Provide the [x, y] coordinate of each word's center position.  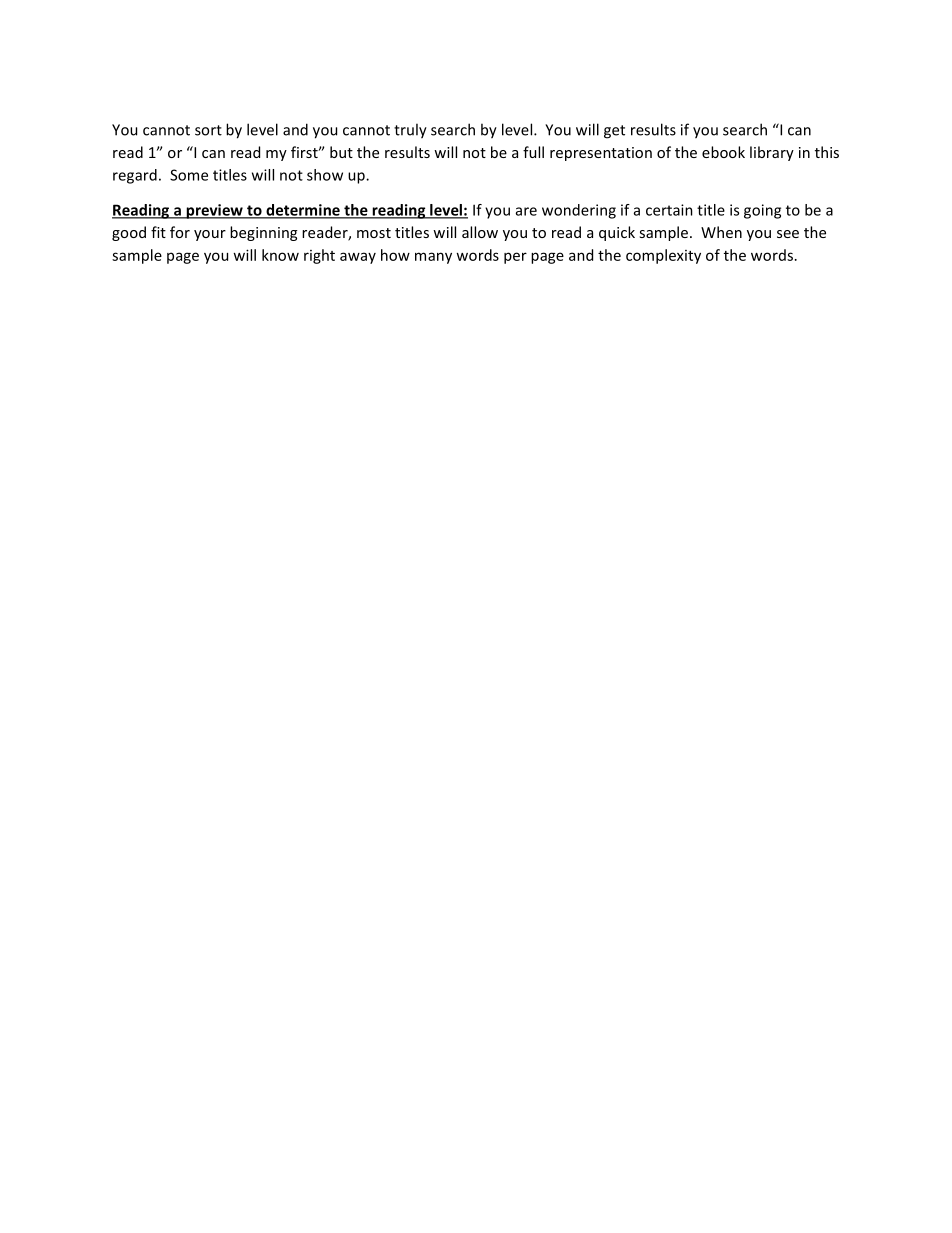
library [772, 153]
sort [208, 130]
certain [669, 210]
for [180, 232]
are [526, 211]
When [721, 232]
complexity [663, 256]
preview [214, 211]
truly [410, 131]
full [533, 152]
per [515, 258]
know [280, 255]
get [614, 132]
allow [480, 232]
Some [189, 175]
